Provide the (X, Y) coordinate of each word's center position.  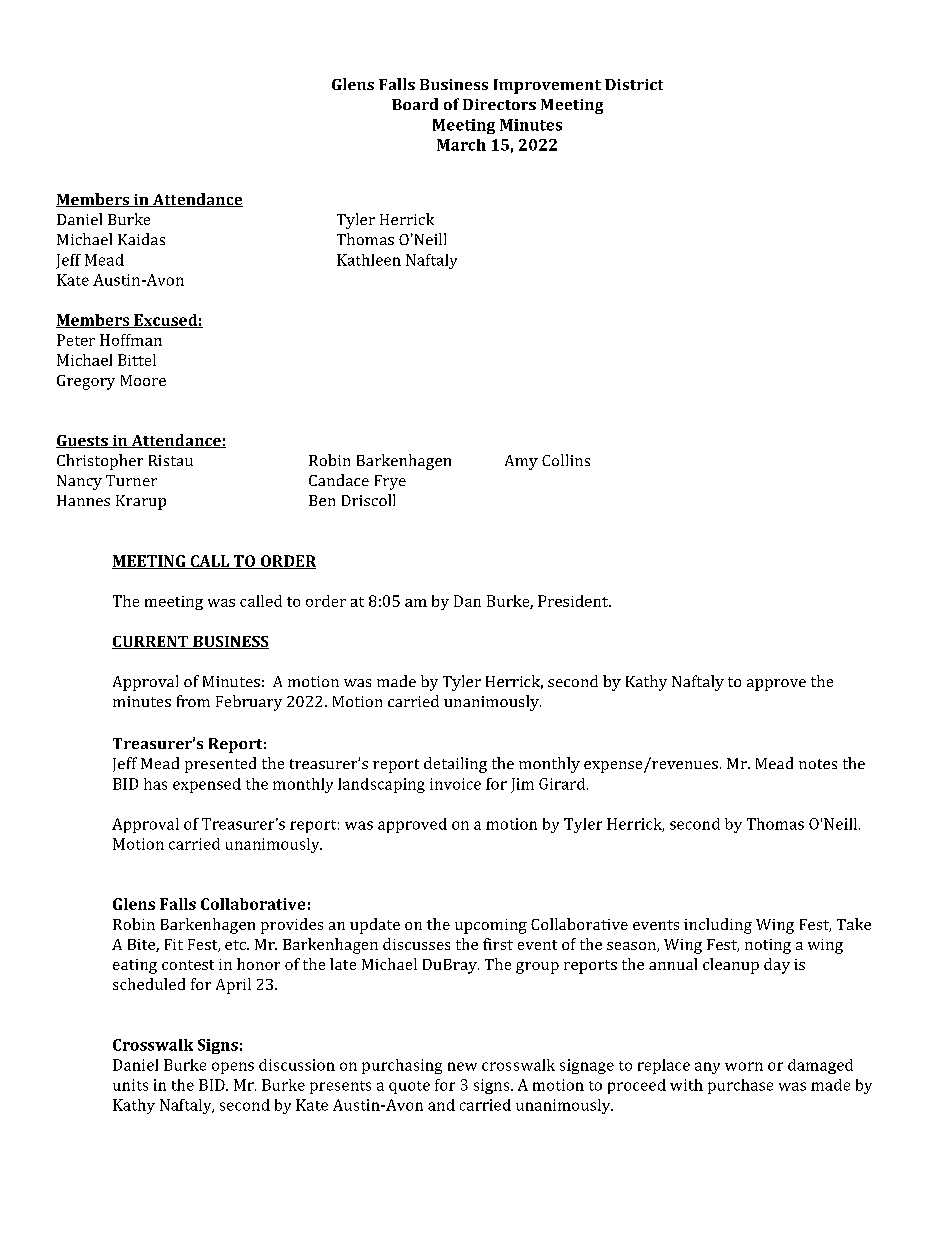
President (574, 601)
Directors (499, 104)
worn (744, 1066)
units (130, 1085)
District (634, 84)
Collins (566, 460)
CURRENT (151, 642)
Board (415, 104)
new (462, 1066)
